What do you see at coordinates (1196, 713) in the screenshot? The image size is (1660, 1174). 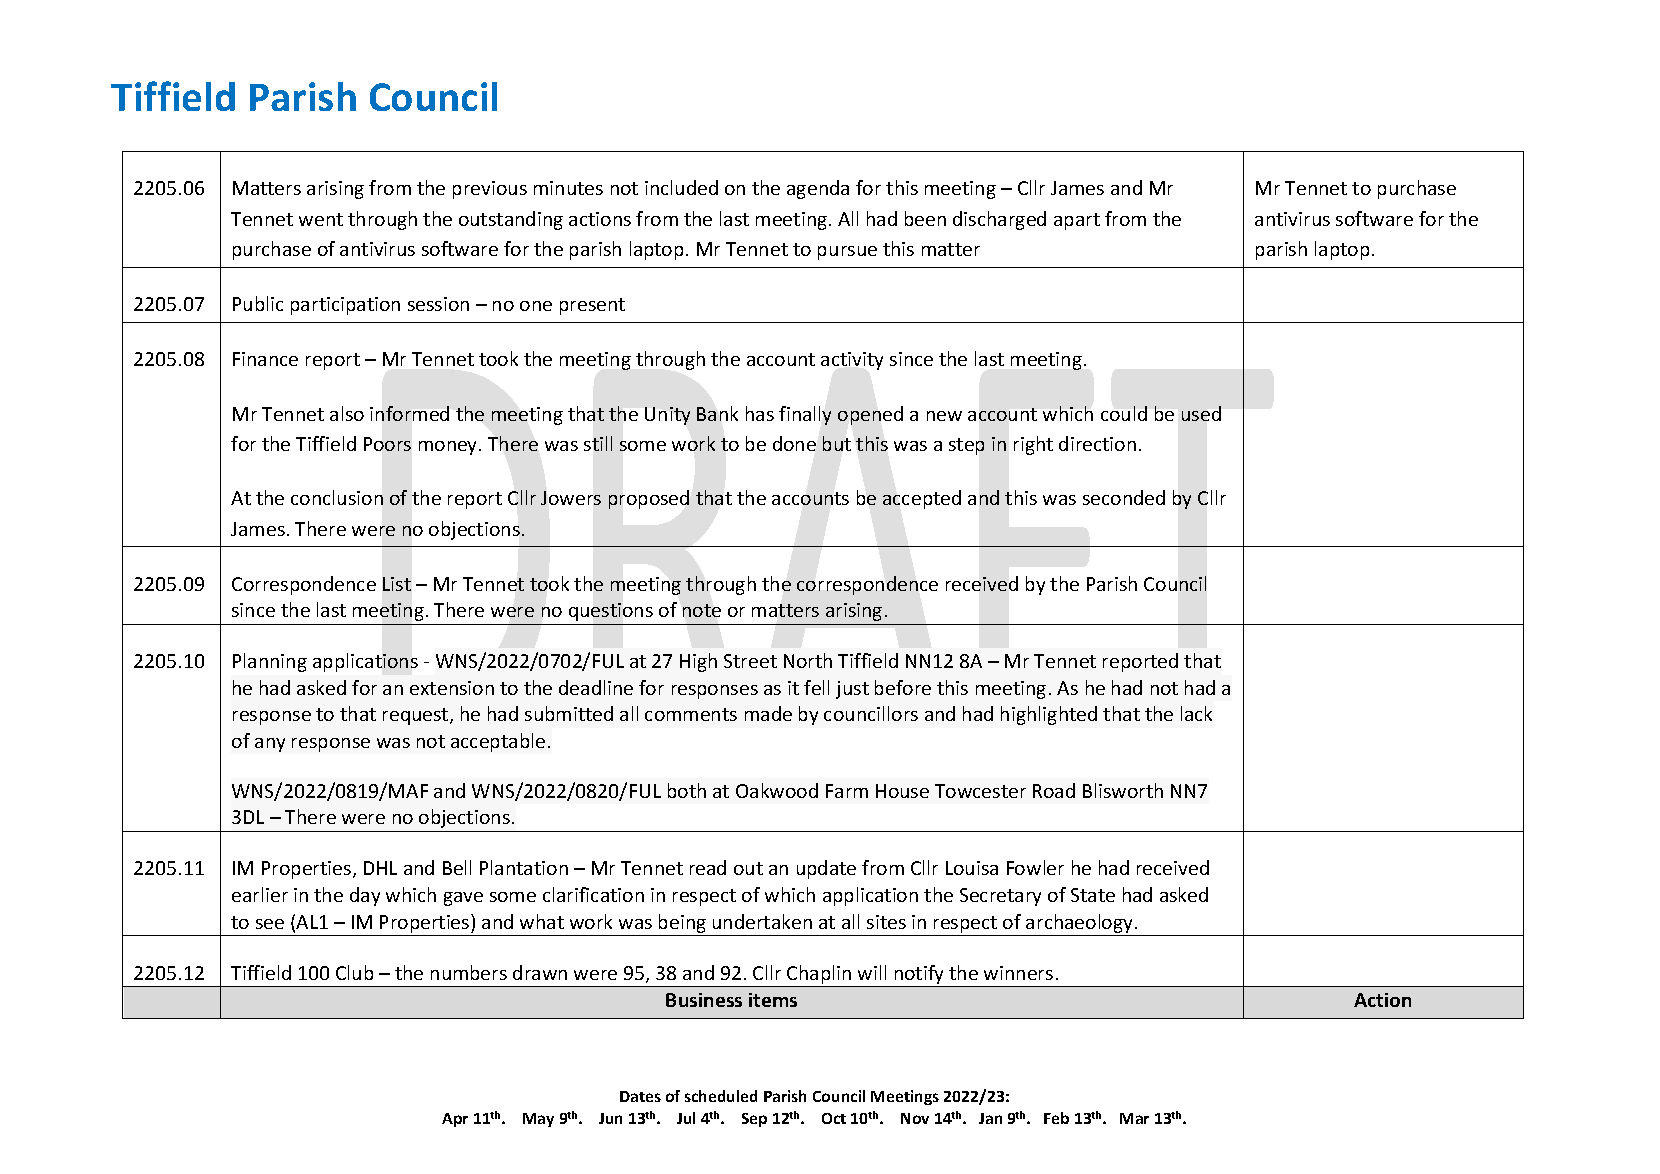 I see `lack` at bounding box center [1196, 713].
